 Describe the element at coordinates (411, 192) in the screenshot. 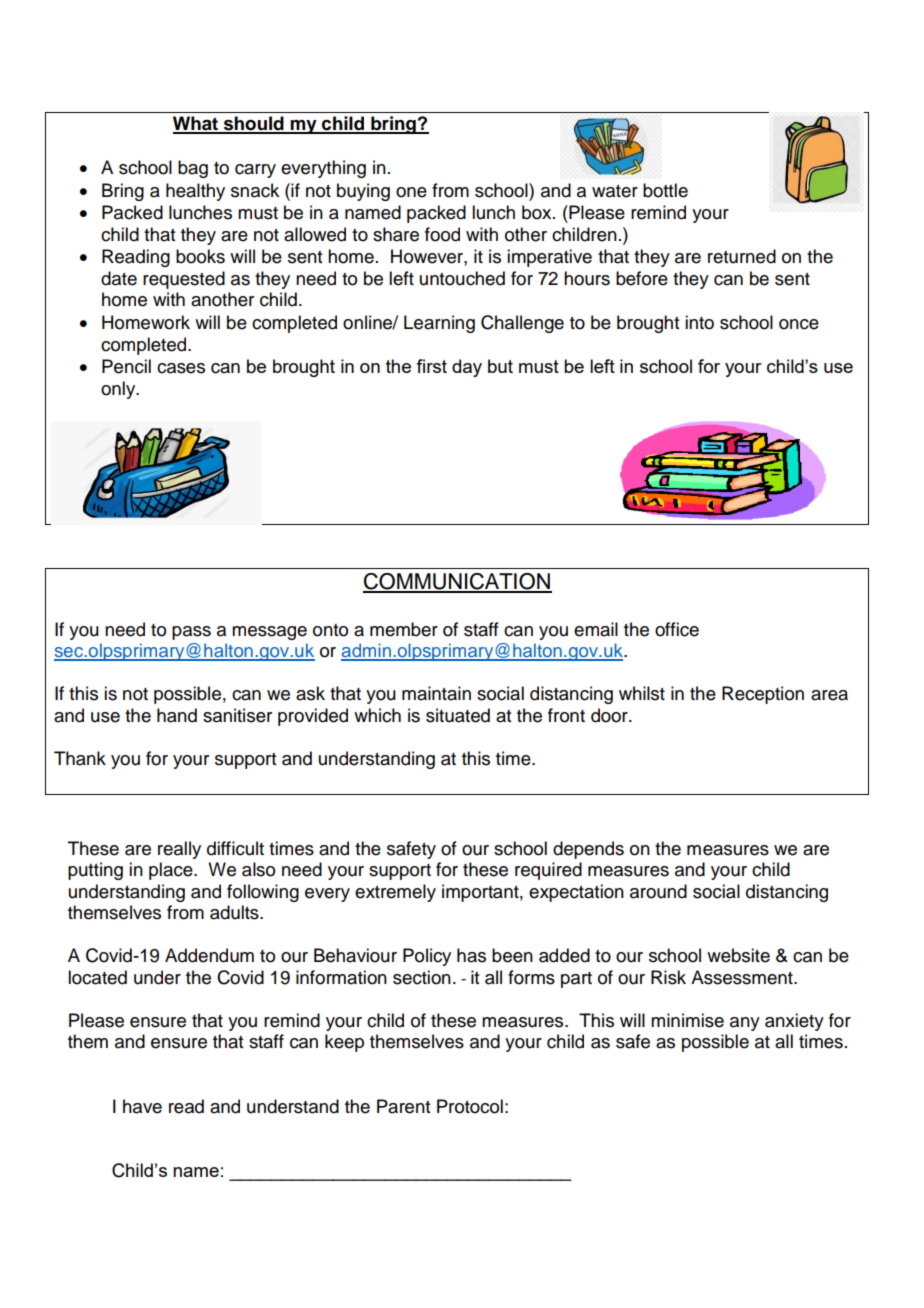

I see `one` at that location.
